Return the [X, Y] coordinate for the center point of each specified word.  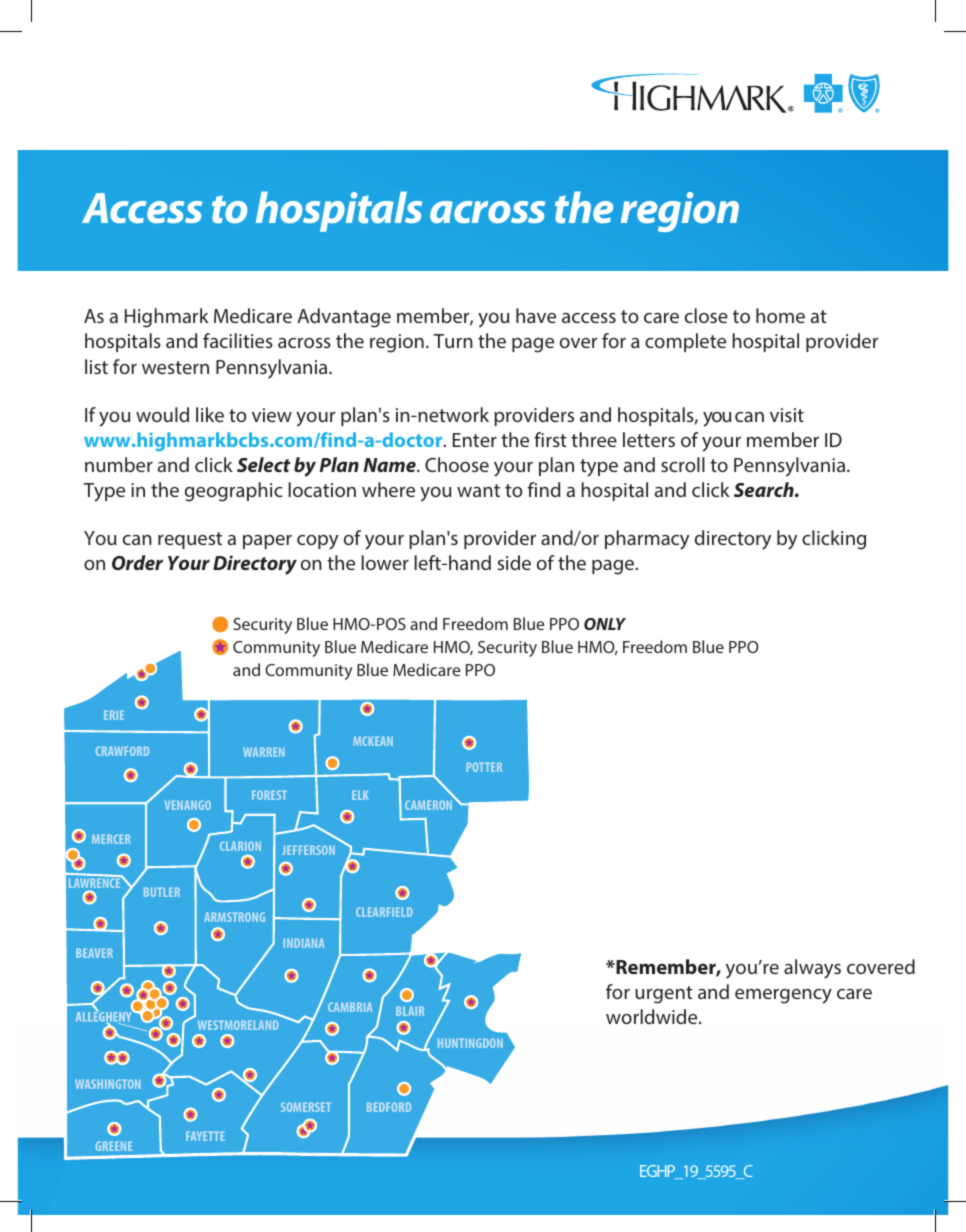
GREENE [114, 1146]
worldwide [653, 1016]
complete [685, 342]
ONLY [605, 624]
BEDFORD [389, 1107]
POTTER [484, 767]
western [175, 367]
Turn [453, 341]
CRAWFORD [122, 751]
